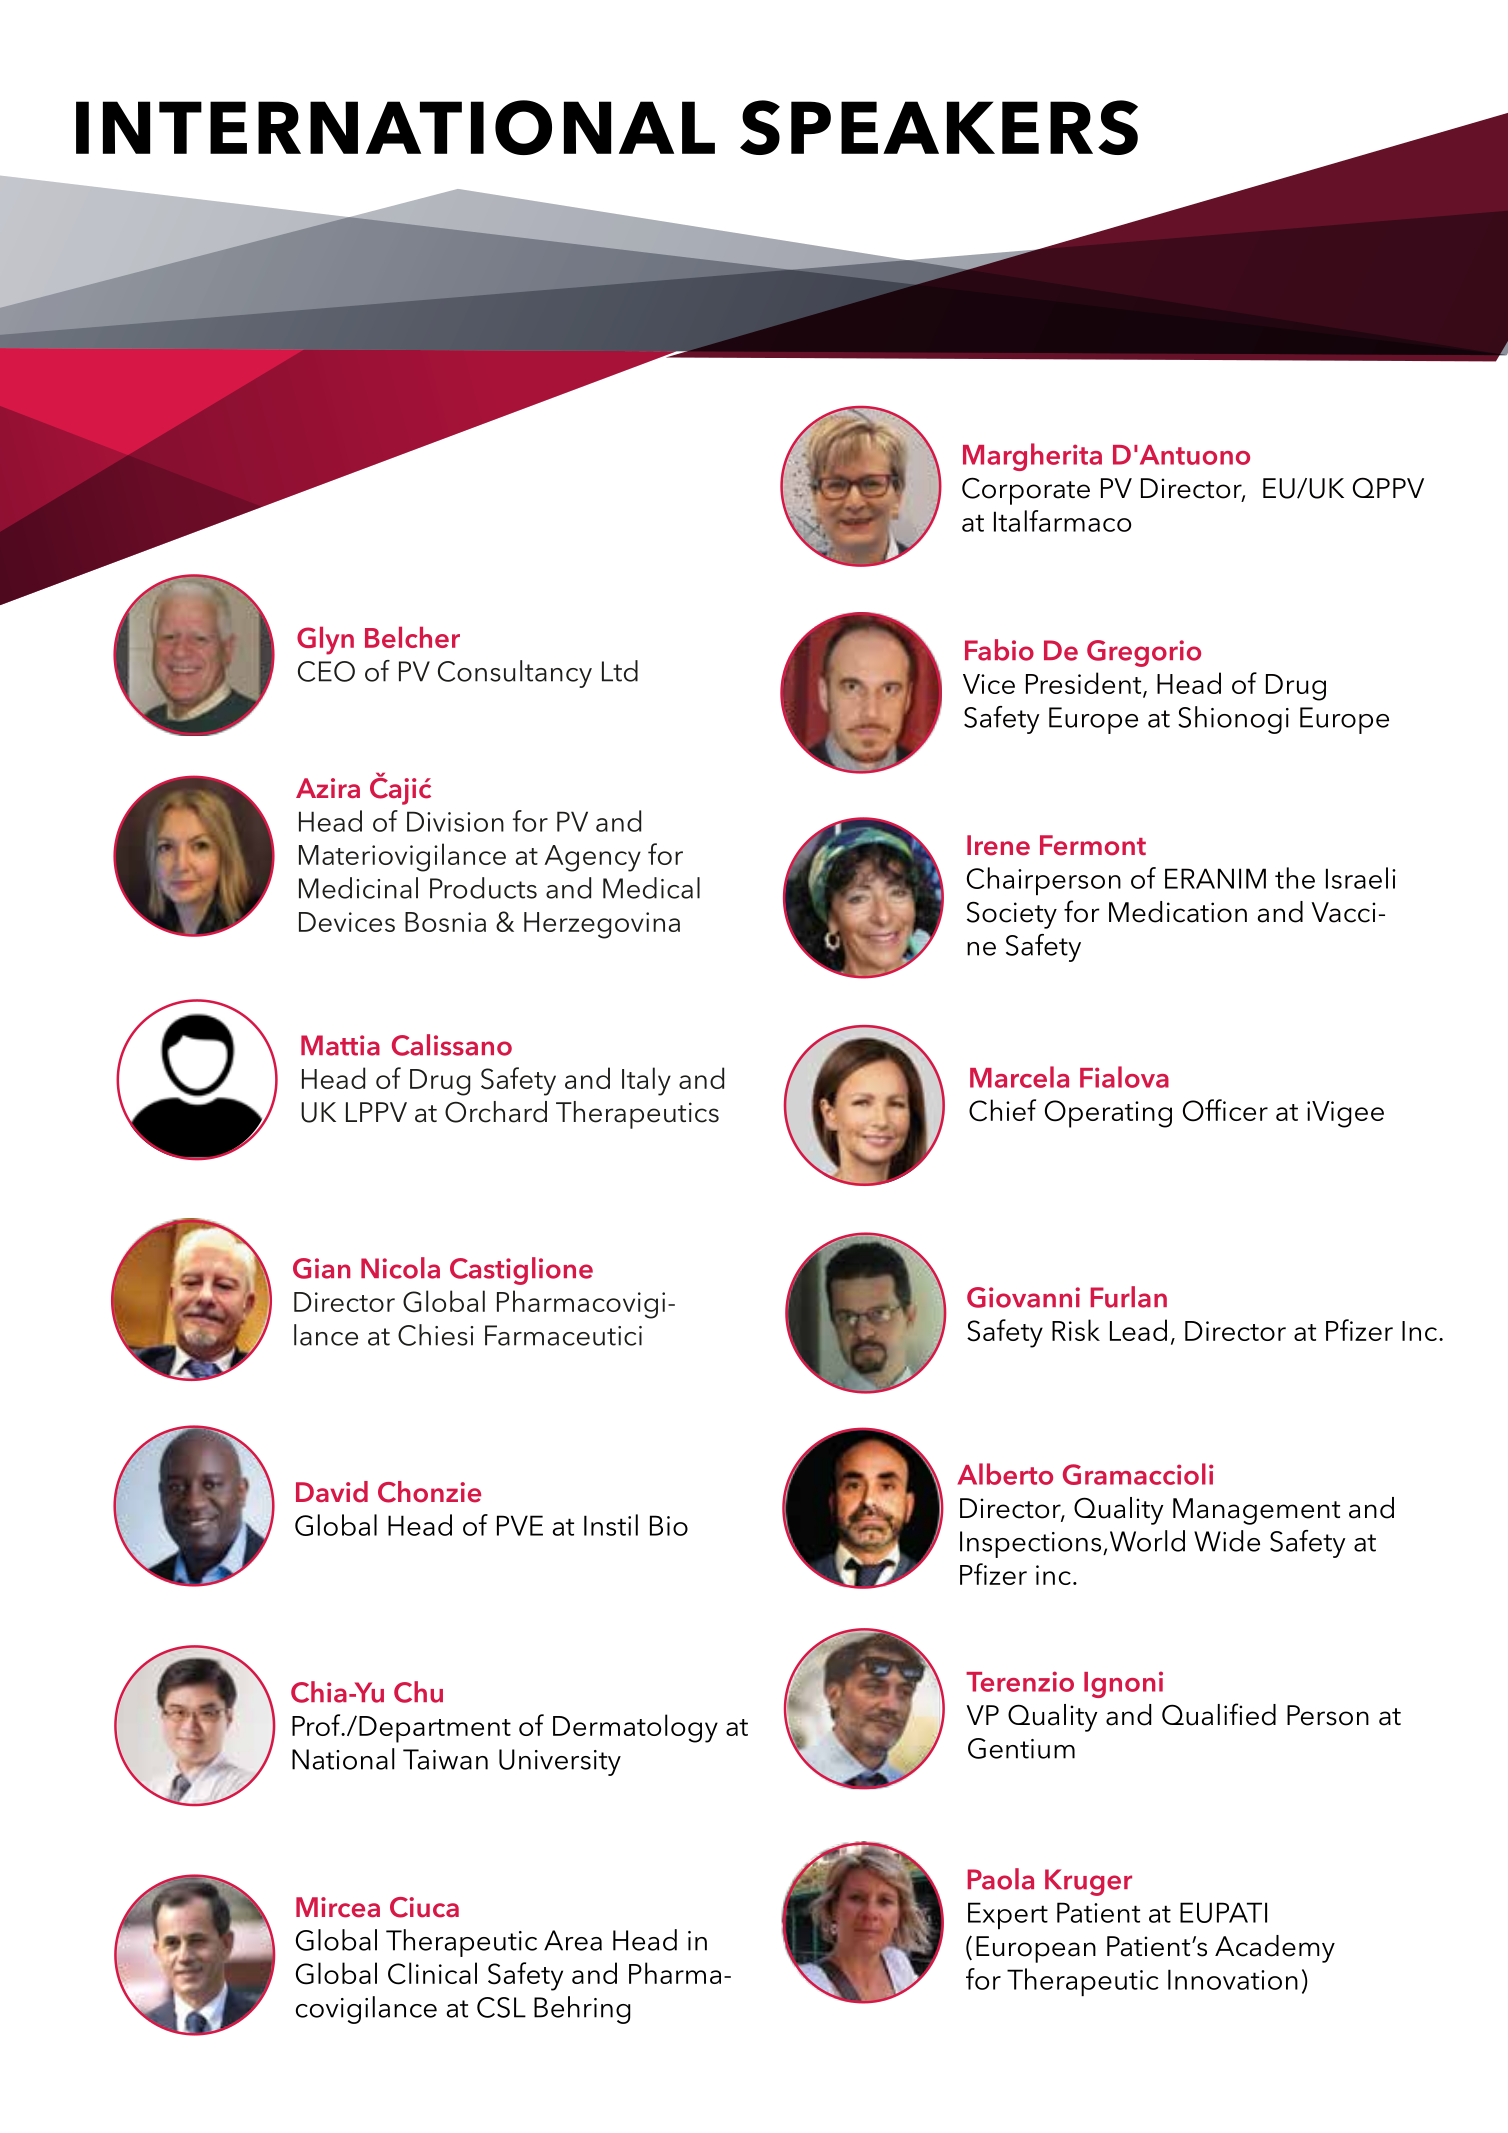  I want to click on SPEAKERS, so click(939, 127).
